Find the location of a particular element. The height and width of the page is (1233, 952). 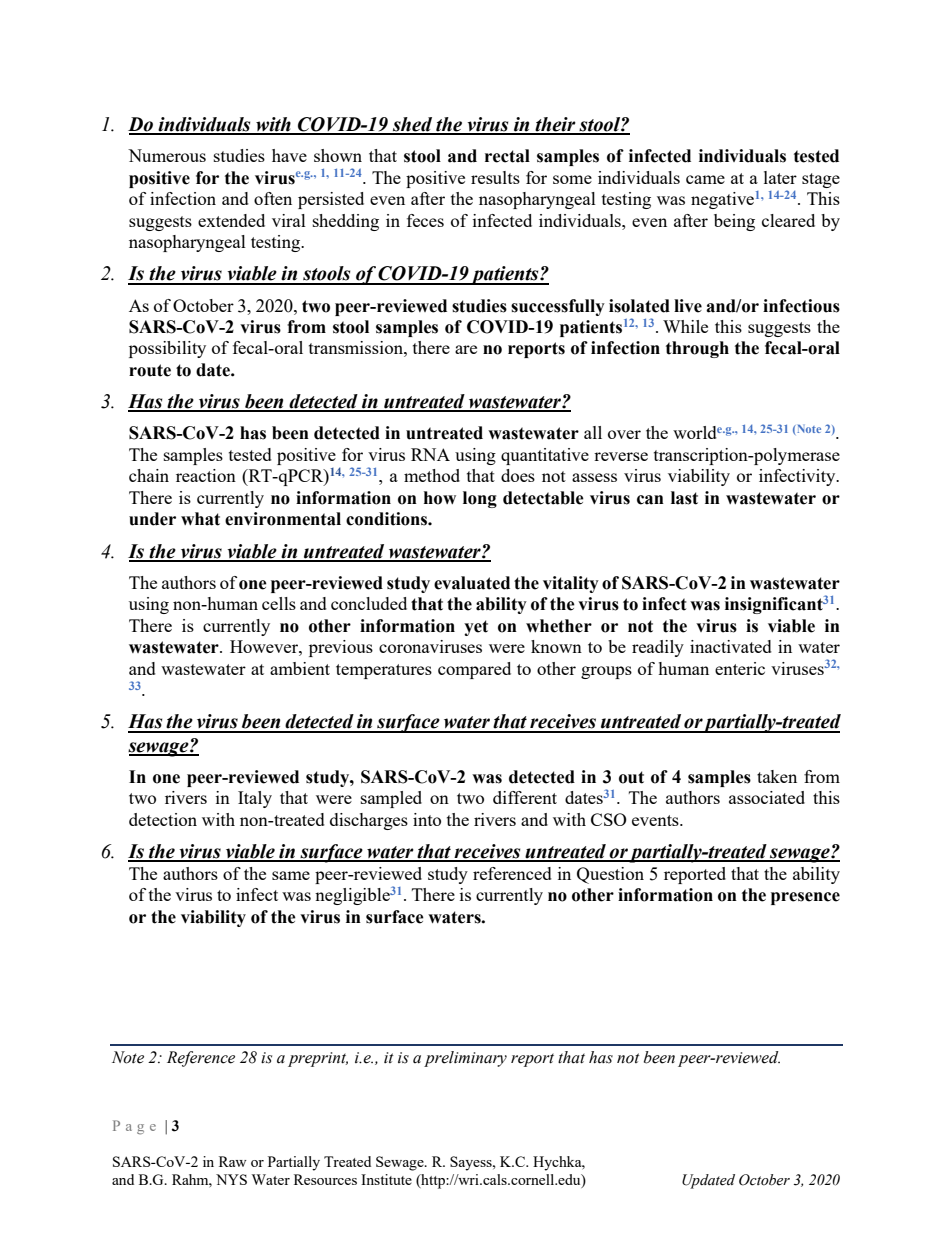

preliminary is located at coordinates (465, 1059).
